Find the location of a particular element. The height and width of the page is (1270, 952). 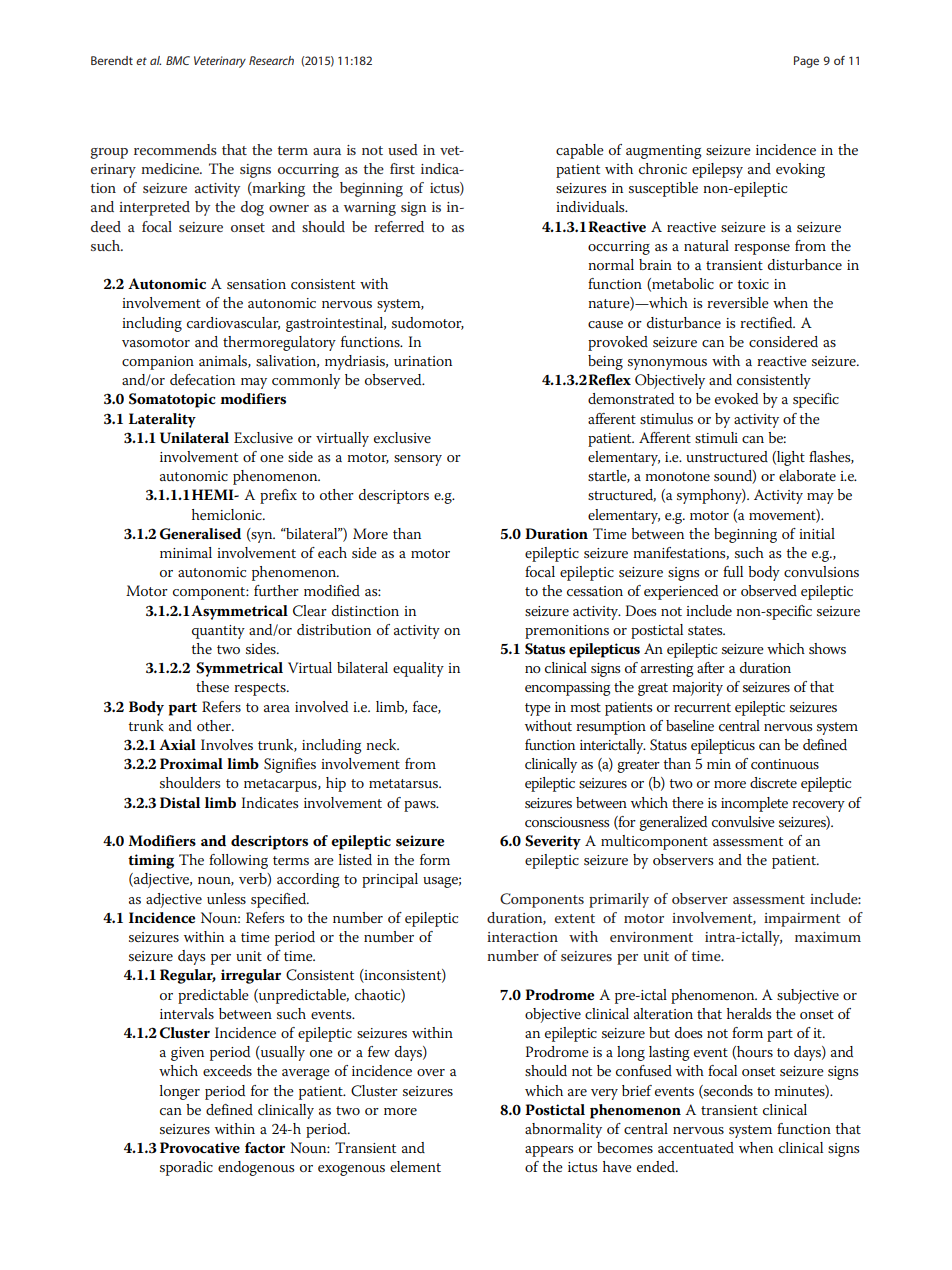

Page is located at coordinates (806, 62).
